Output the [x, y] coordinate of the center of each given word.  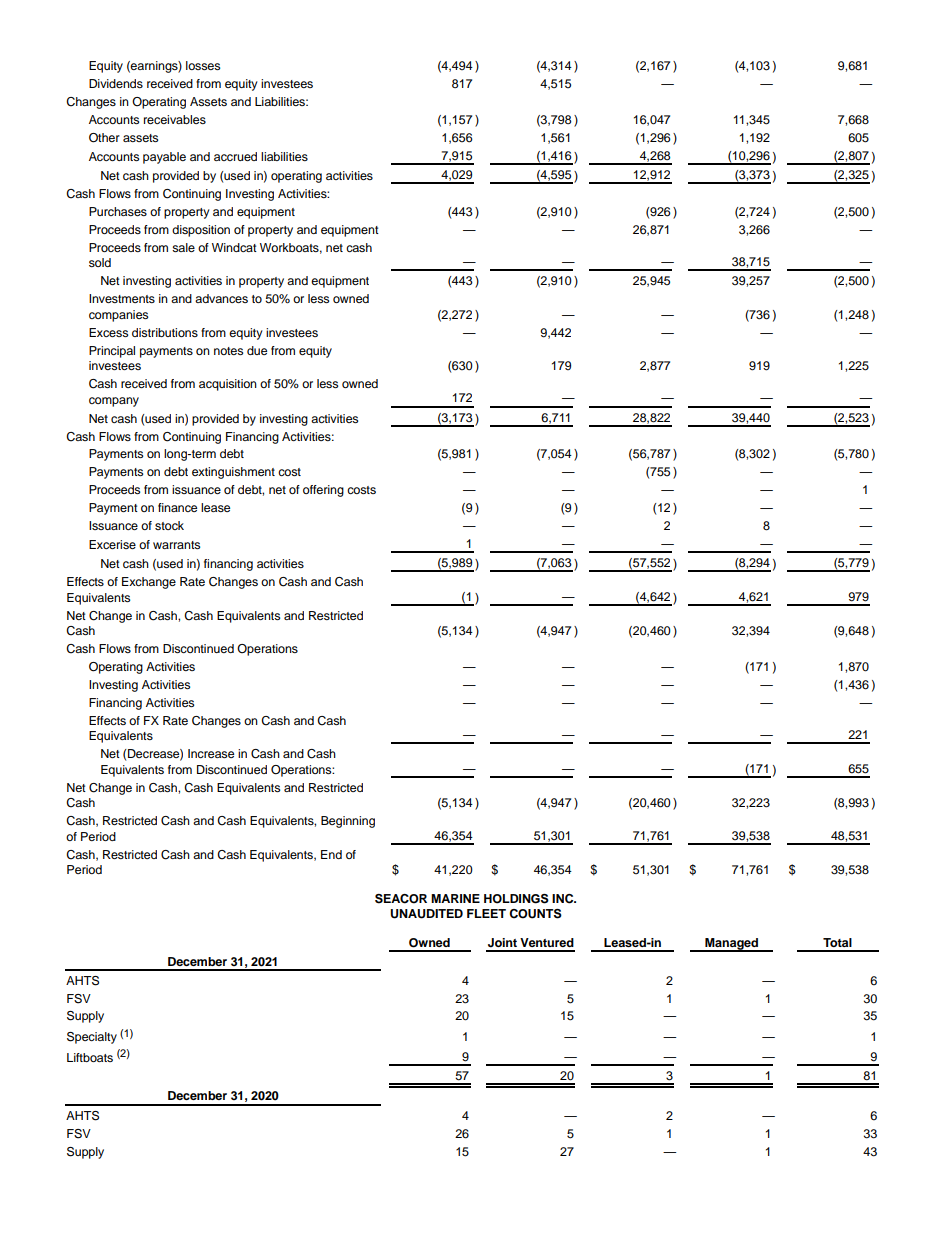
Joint [502, 943]
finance [177, 507]
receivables [175, 119]
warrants [176, 545]
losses [203, 65]
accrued [235, 156]
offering [323, 491]
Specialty [92, 1038]
